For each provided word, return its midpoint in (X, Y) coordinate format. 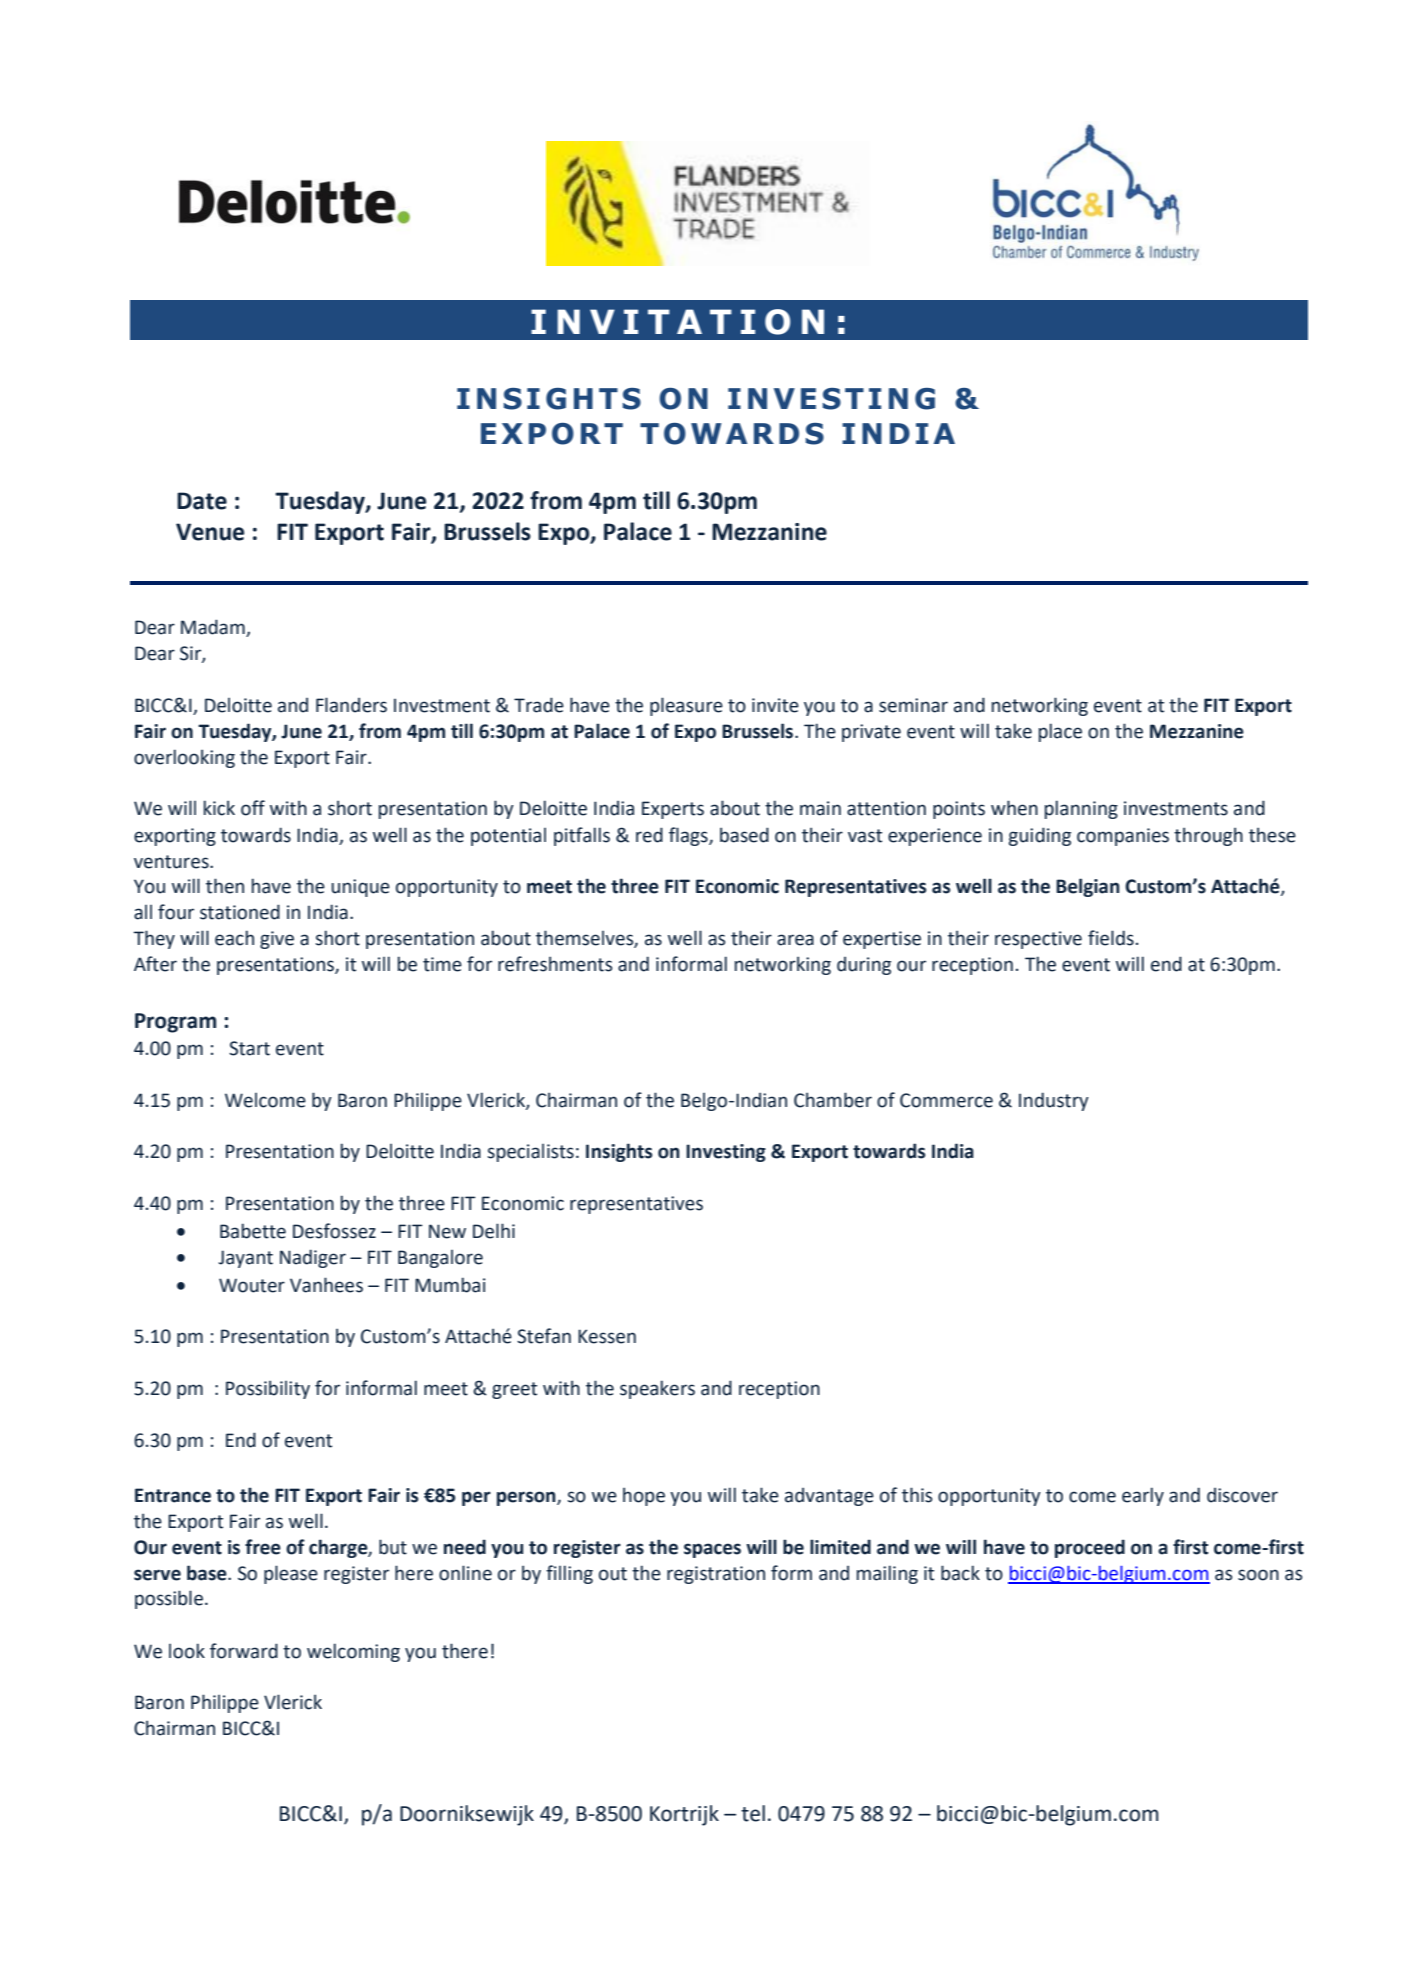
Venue (210, 532)
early (1143, 1496)
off (253, 808)
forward (244, 1651)
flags (689, 836)
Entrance (173, 1495)
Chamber (833, 1100)
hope (644, 1496)
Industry (1054, 1101)
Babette (253, 1231)
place (1060, 732)
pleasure (686, 706)
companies (1123, 837)
